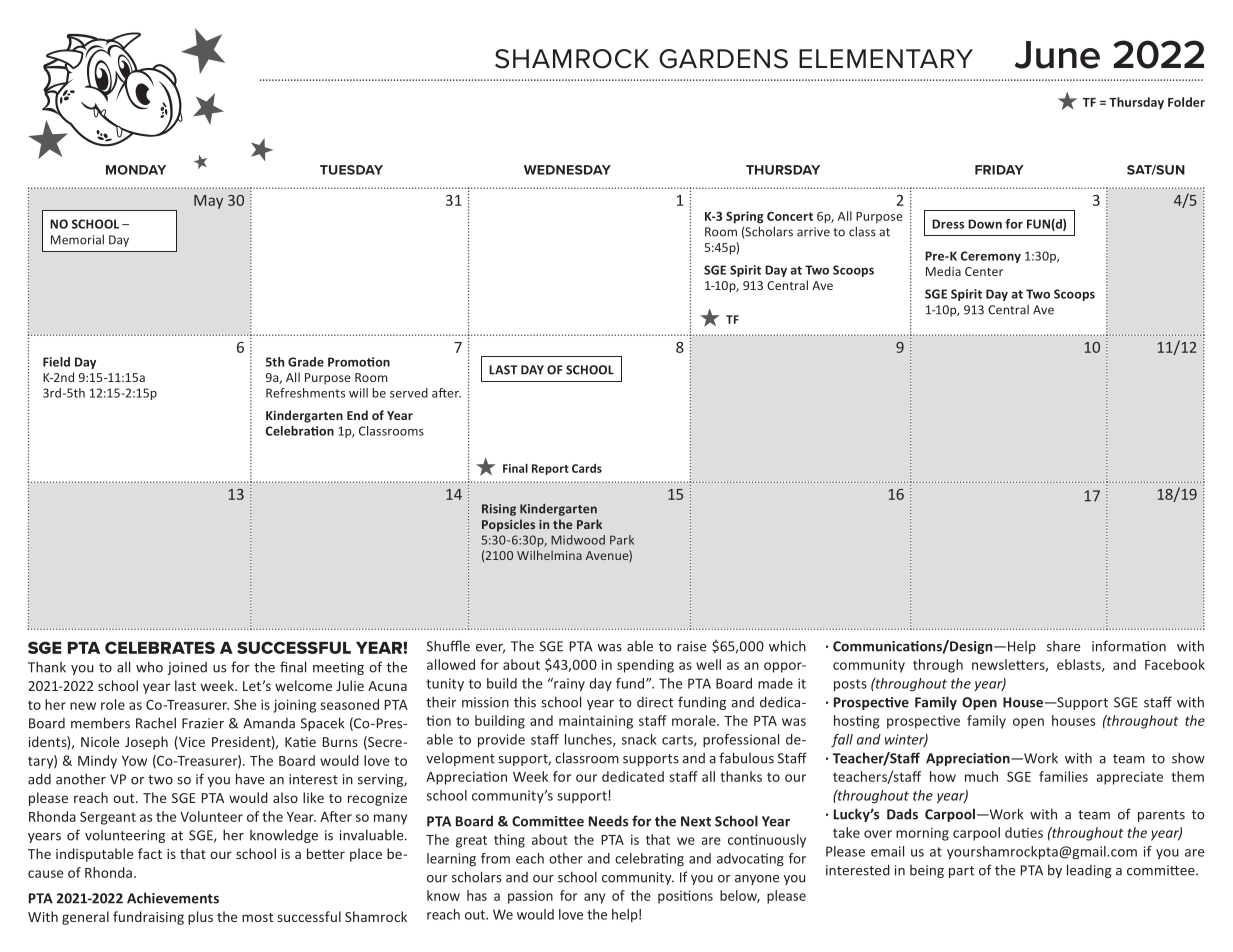 The image size is (1233, 952). Describe the element at coordinates (136, 170) in the document. I see `MONDAY` at that location.
